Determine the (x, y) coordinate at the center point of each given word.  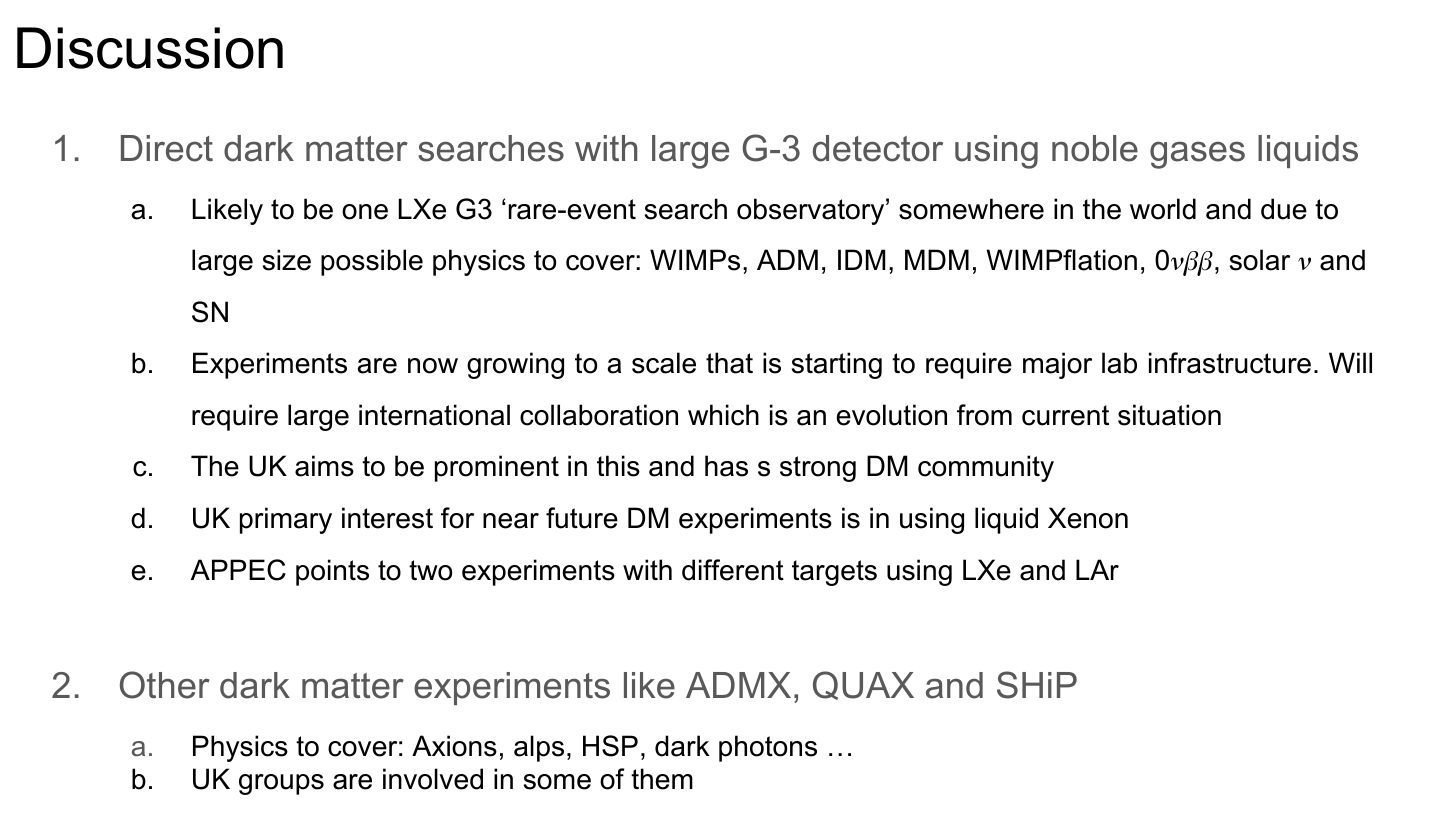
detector (878, 148)
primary (286, 520)
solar (1260, 260)
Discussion (150, 48)
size (287, 260)
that (729, 363)
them (662, 779)
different (733, 570)
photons (768, 748)
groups (281, 784)
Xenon (1088, 518)
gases (1197, 155)
